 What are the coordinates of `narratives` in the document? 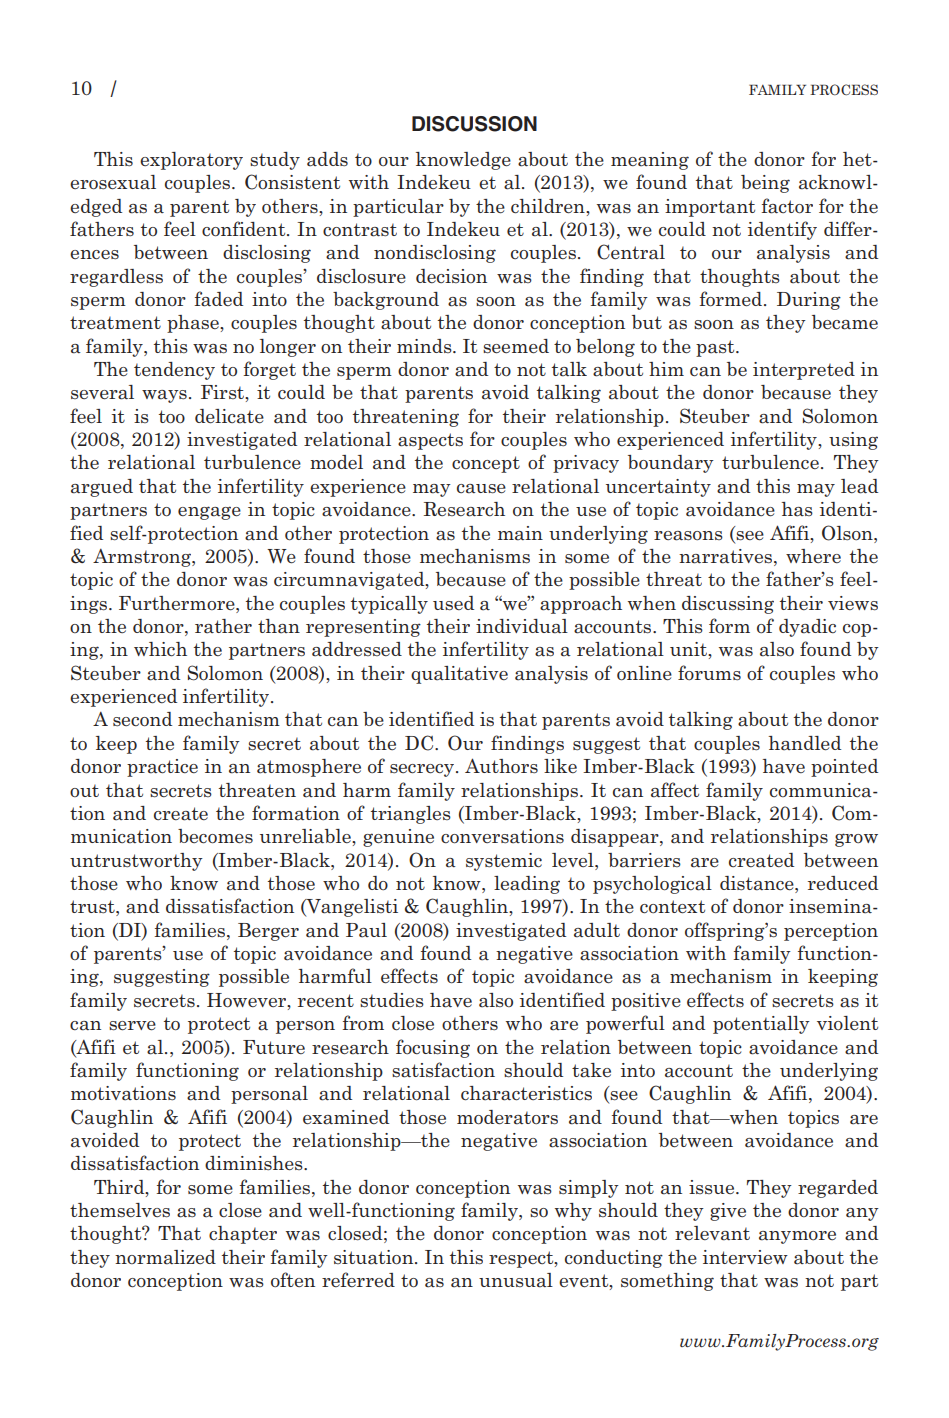 It's located at (727, 557).
